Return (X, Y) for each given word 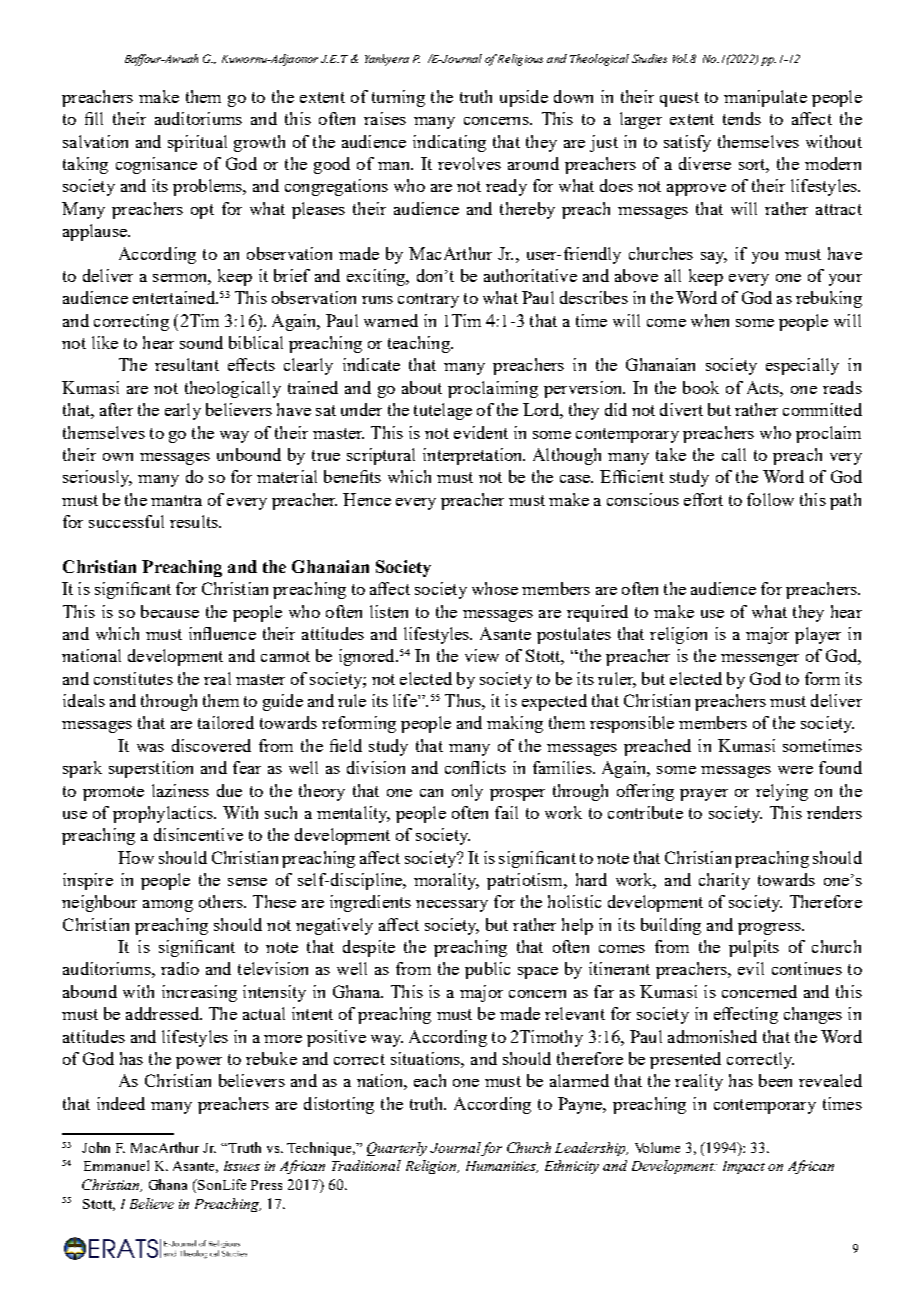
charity (724, 881)
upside (524, 98)
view (482, 655)
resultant (187, 364)
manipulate (765, 98)
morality (446, 881)
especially (802, 366)
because (170, 611)
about (422, 387)
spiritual (197, 143)
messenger (760, 660)
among (168, 906)
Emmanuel (116, 1165)
